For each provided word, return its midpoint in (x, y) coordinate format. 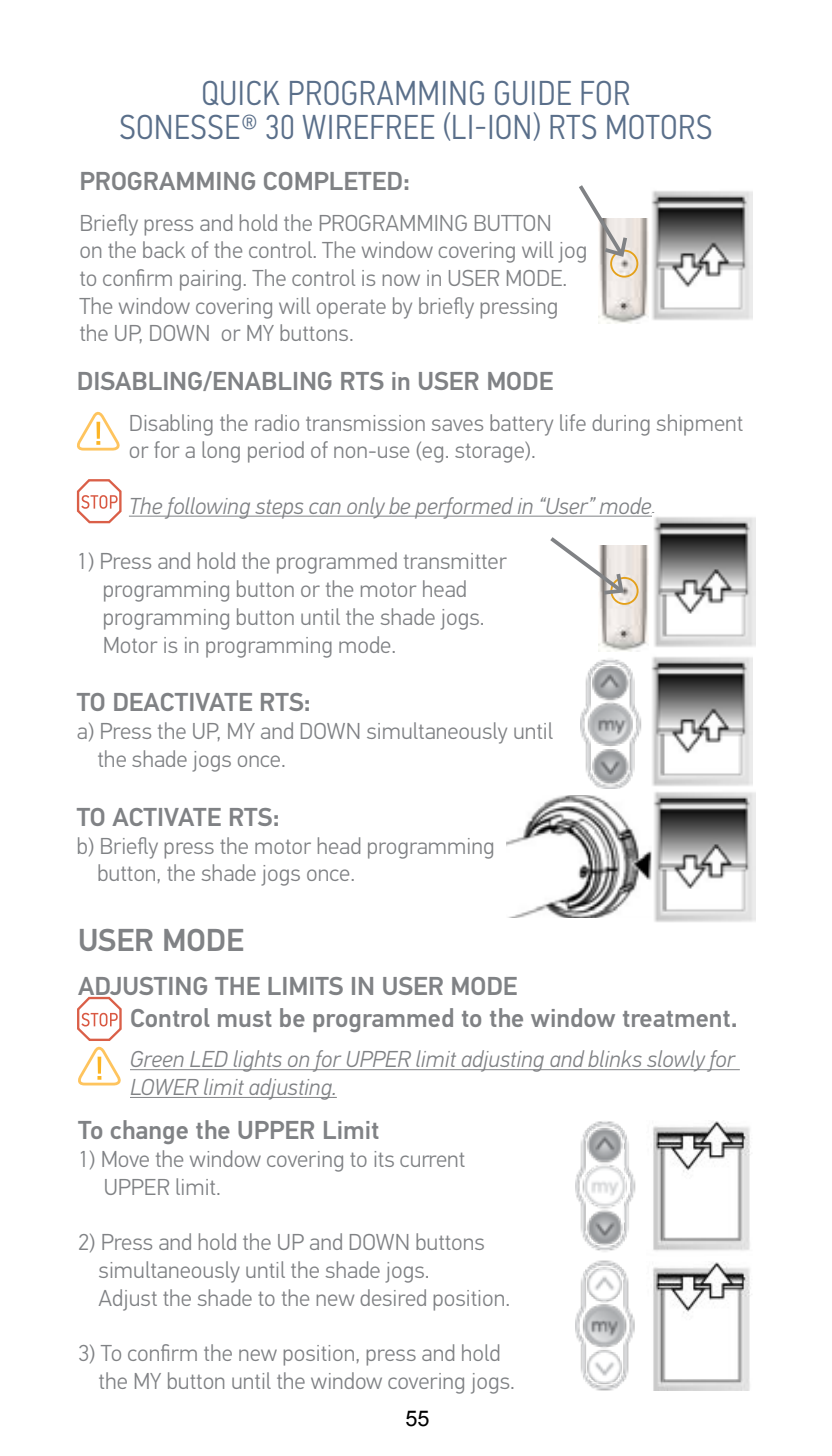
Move (125, 1159)
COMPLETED (333, 181)
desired (393, 1297)
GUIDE (533, 93)
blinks (615, 1060)
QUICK (241, 93)
